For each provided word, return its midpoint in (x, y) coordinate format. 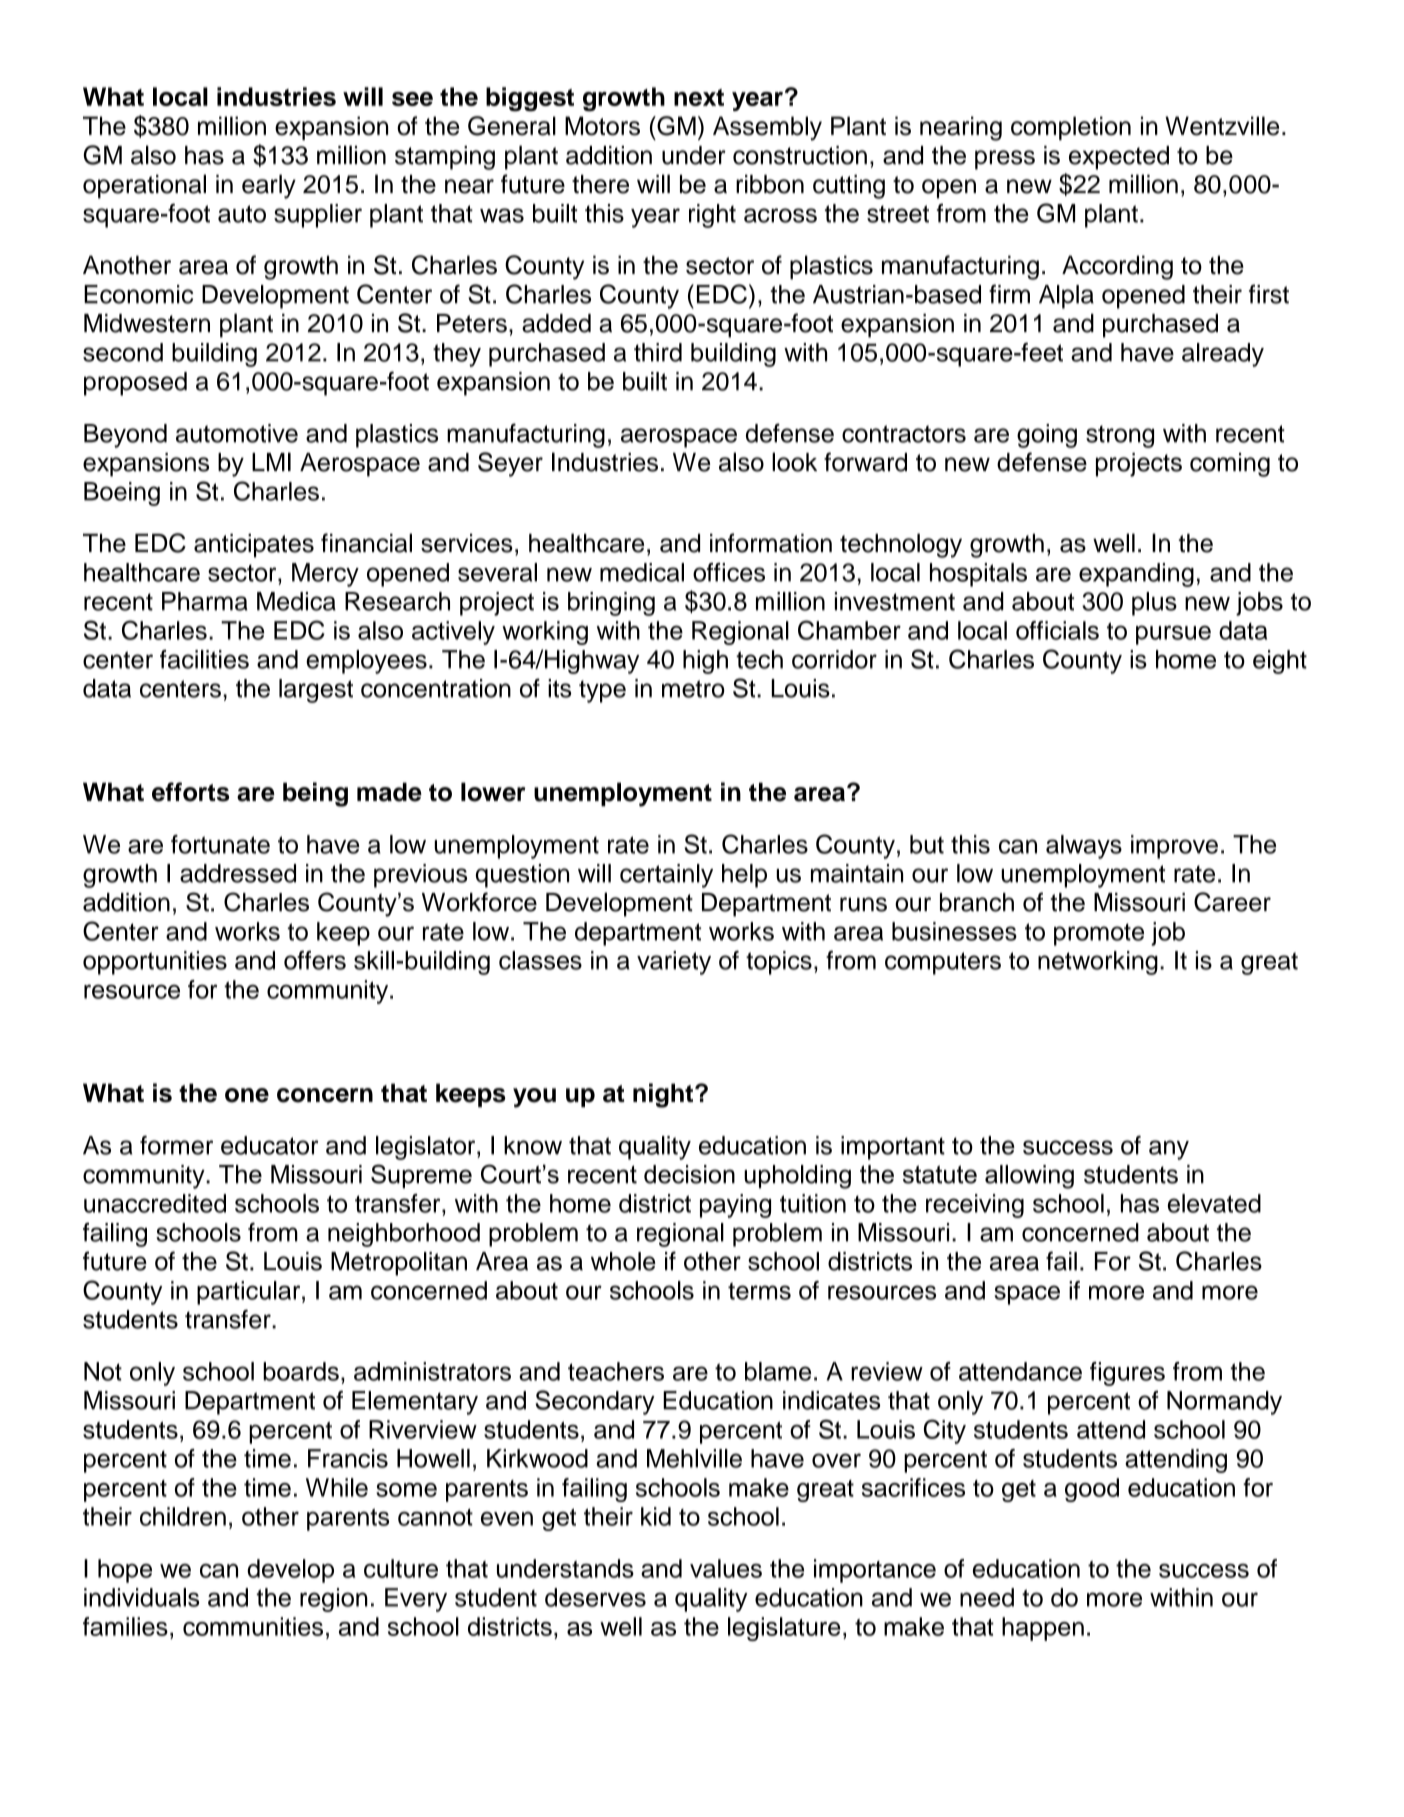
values (726, 1568)
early (269, 186)
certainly (666, 876)
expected (1119, 158)
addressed (238, 873)
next (699, 97)
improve (1174, 847)
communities (253, 1626)
